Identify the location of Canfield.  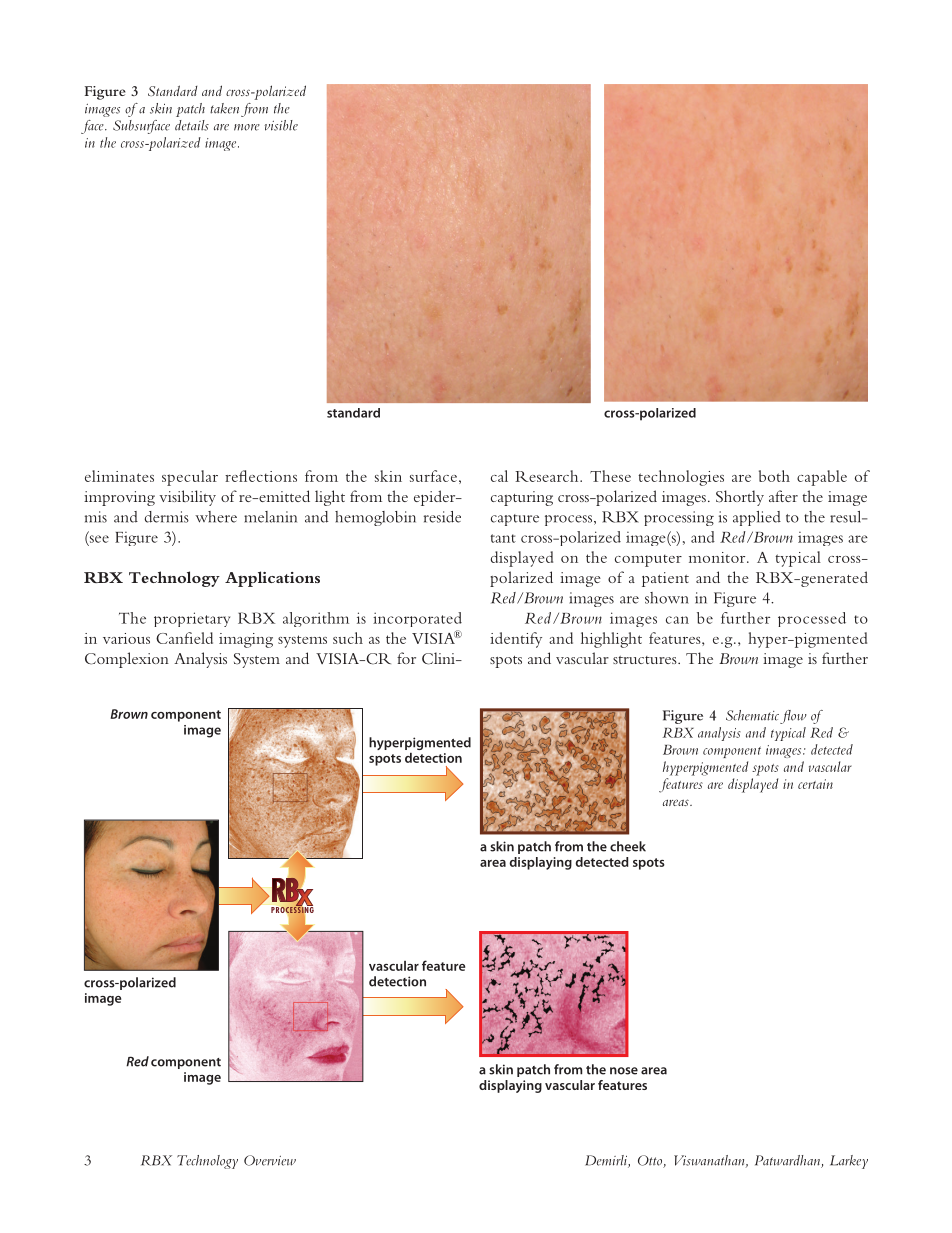
(184, 638).
